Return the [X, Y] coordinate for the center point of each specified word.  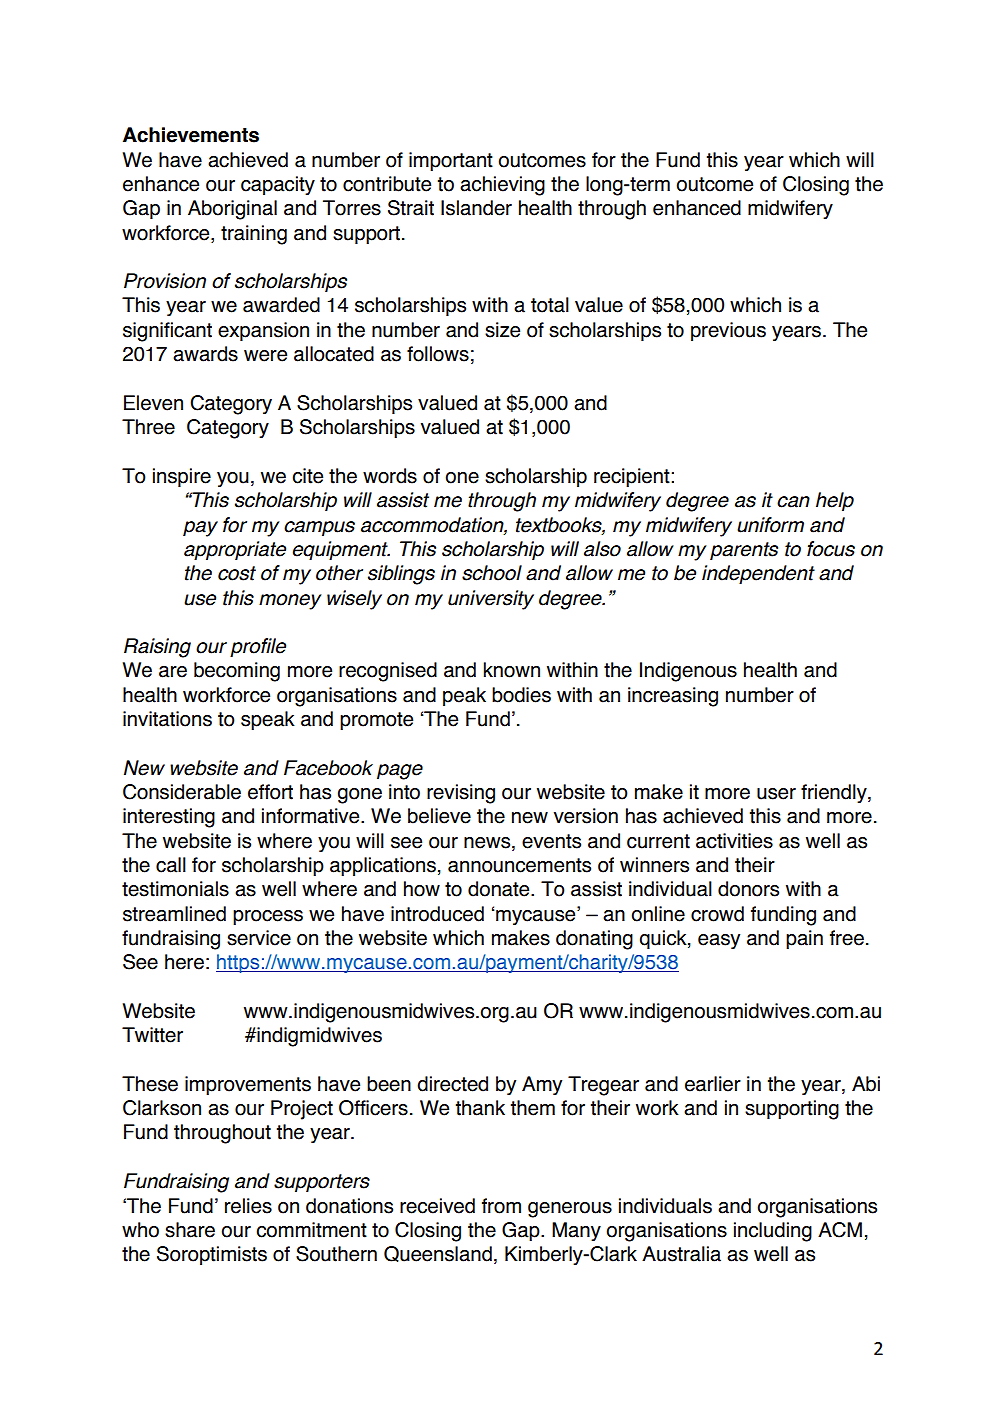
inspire [182, 477]
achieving [502, 186]
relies [248, 1206]
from [501, 1206]
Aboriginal [232, 210]
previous [728, 331]
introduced [437, 914]
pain [804, 939]
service [259, 938]
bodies [521, 695]
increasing [673, 697]
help [835, 501]
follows [438, 354]
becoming [237, 672]
